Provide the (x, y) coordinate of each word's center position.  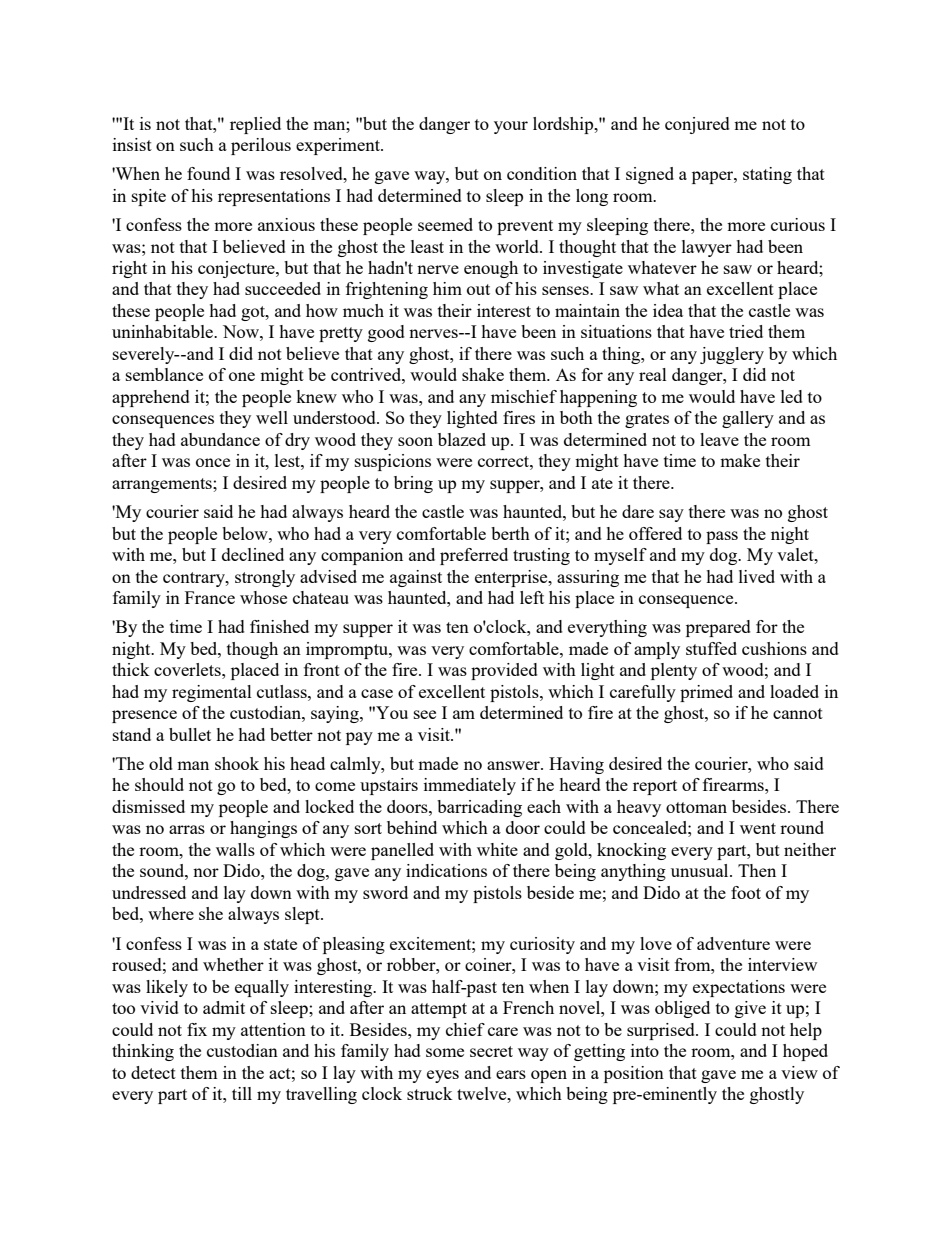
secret (491, 1051)
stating (767, 175)
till (242, 1093)
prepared (718, 628)
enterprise (512, 578)
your (511, 127)
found (208, 173)
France (210, 597)
